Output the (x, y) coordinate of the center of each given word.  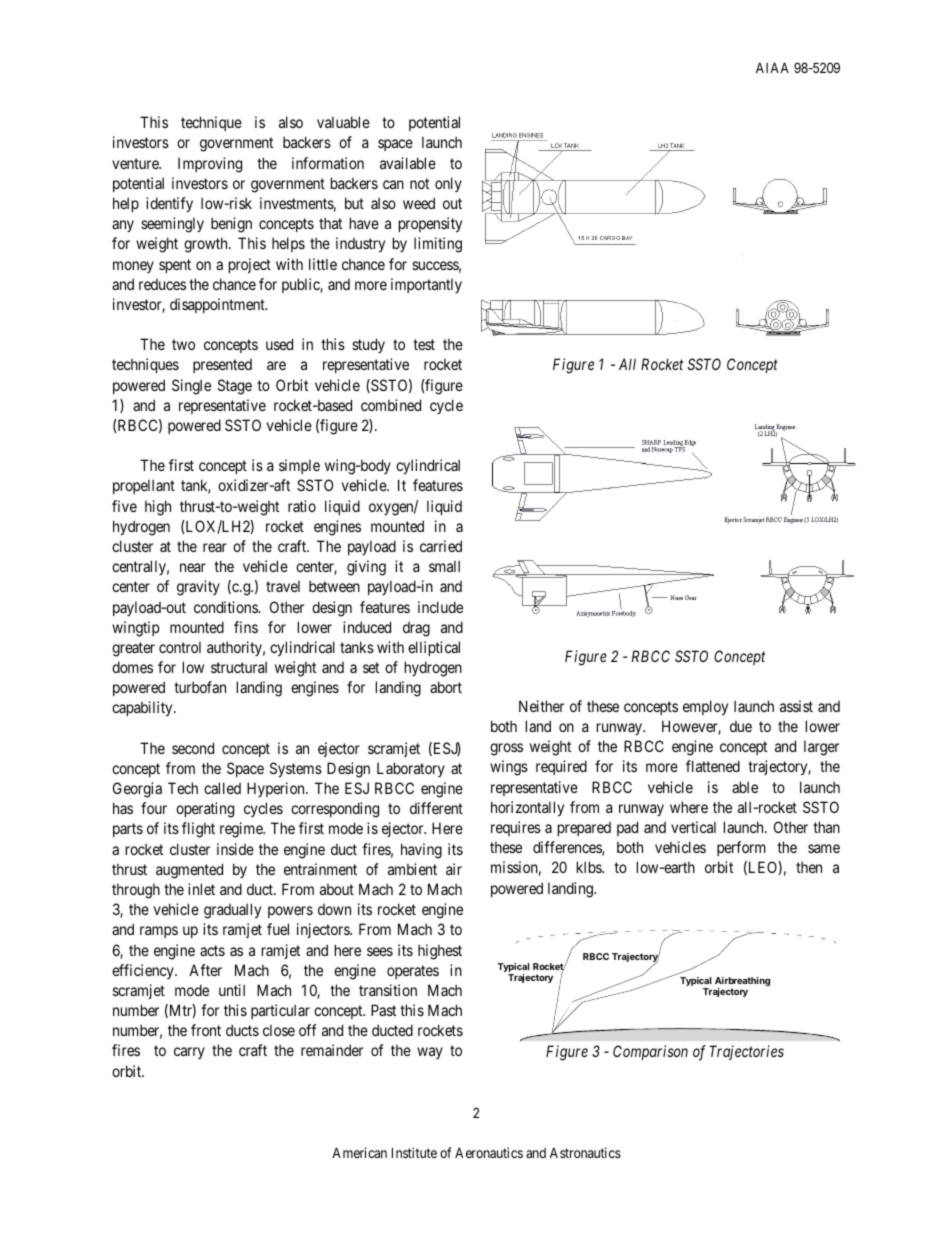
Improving (210, 165)
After (205, 970)
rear (215, 547)
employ (705, 707)
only (448, 184)
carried (441, 546)
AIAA (772, 67)
